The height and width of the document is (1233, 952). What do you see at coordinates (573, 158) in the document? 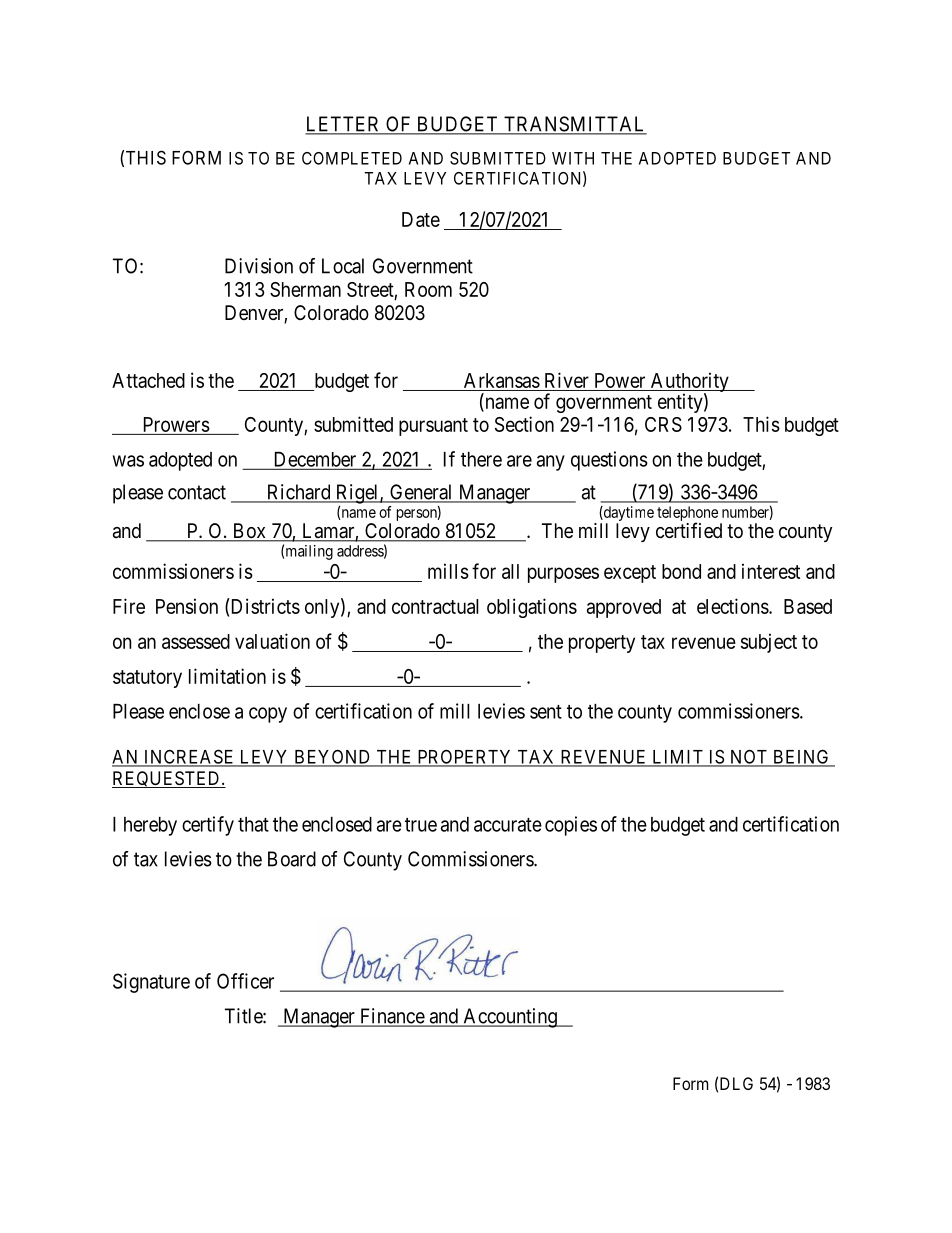
I see `WITH` at bounding box center [573, 158].
